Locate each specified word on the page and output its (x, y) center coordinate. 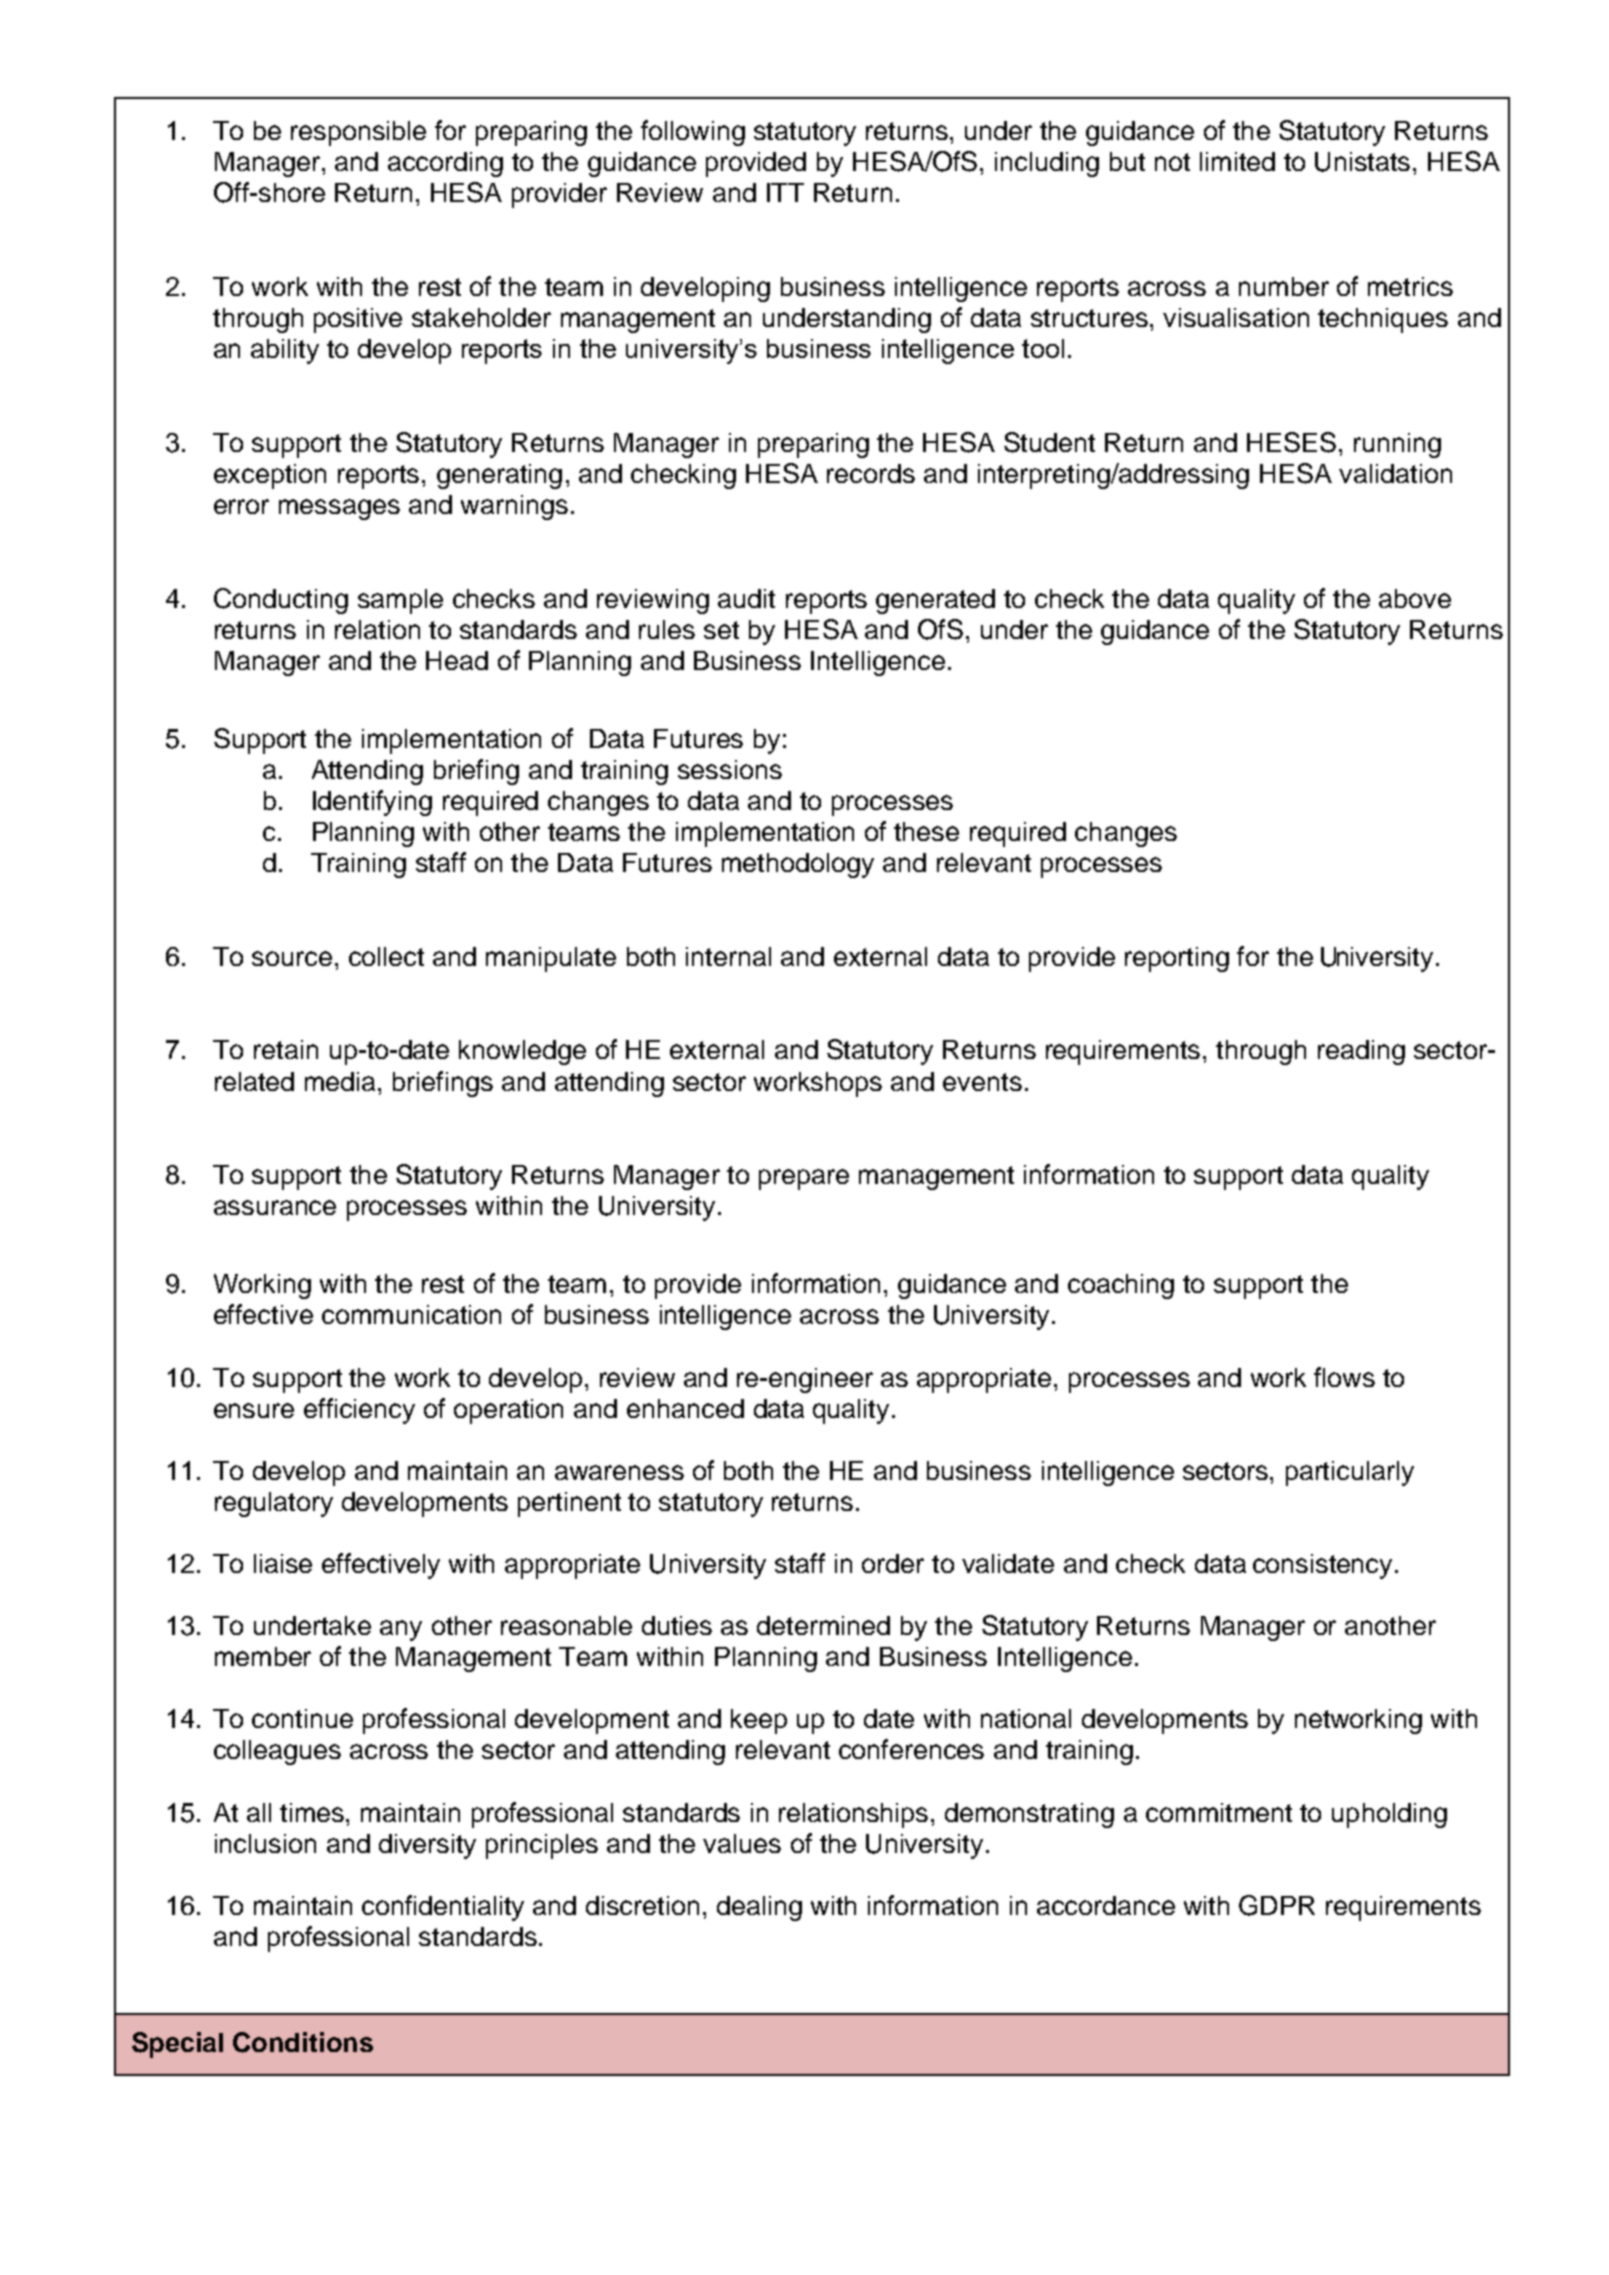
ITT (785, 192)
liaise (283, 1563)
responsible (358, 133)
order (893, 1563)
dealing (759, 1908)
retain (286, 1049)
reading (1361, 1052)
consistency (1324, 1566)
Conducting (281, 601)
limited (1237, 161)
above (1415, 598)
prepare (804, 1179)
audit (746, 598)
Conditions (303, 2042)
